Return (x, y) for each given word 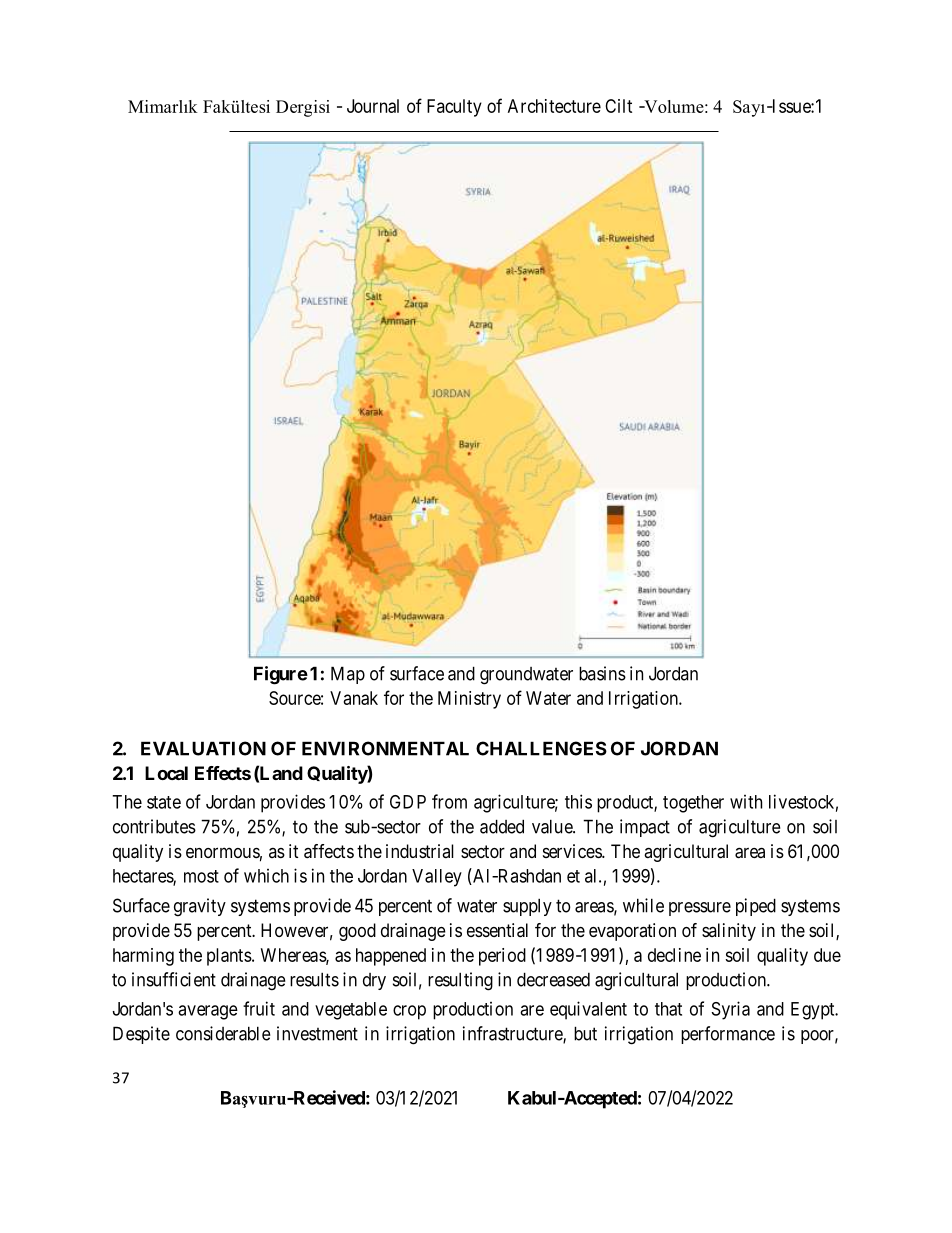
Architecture (554, 106)
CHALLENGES (541, 748)
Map (348, 675)
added (502, 826)
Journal (373, 106)
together (693, 804)
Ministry (469, 700)
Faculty (454, 108)
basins (602, 673)
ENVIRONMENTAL (385, 748)
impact (645, 828)
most (201, 876)
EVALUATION (203, 748)
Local (166, 773)
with (746, 802)
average (208, 1012)
